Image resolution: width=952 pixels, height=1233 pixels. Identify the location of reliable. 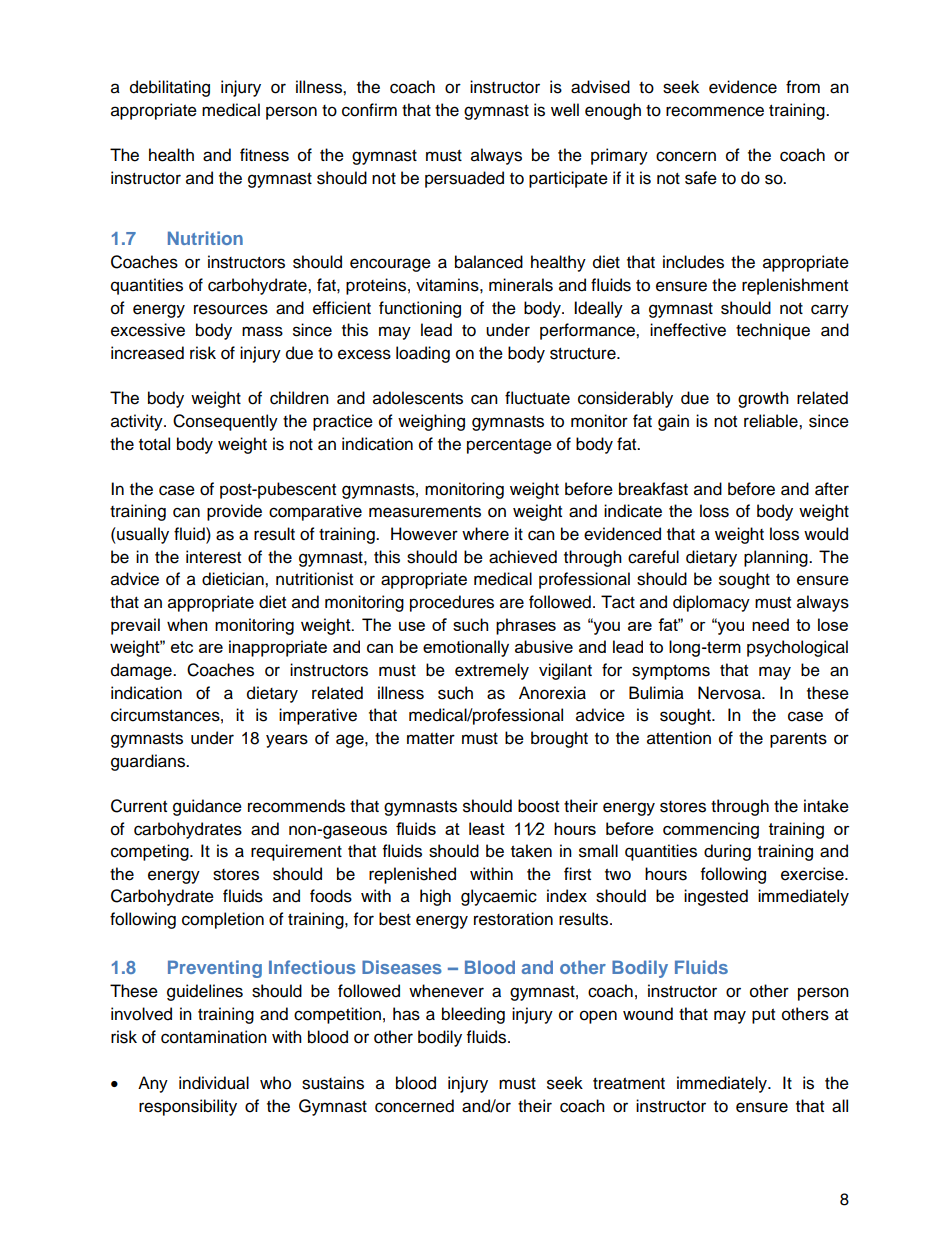
(772, 421).
